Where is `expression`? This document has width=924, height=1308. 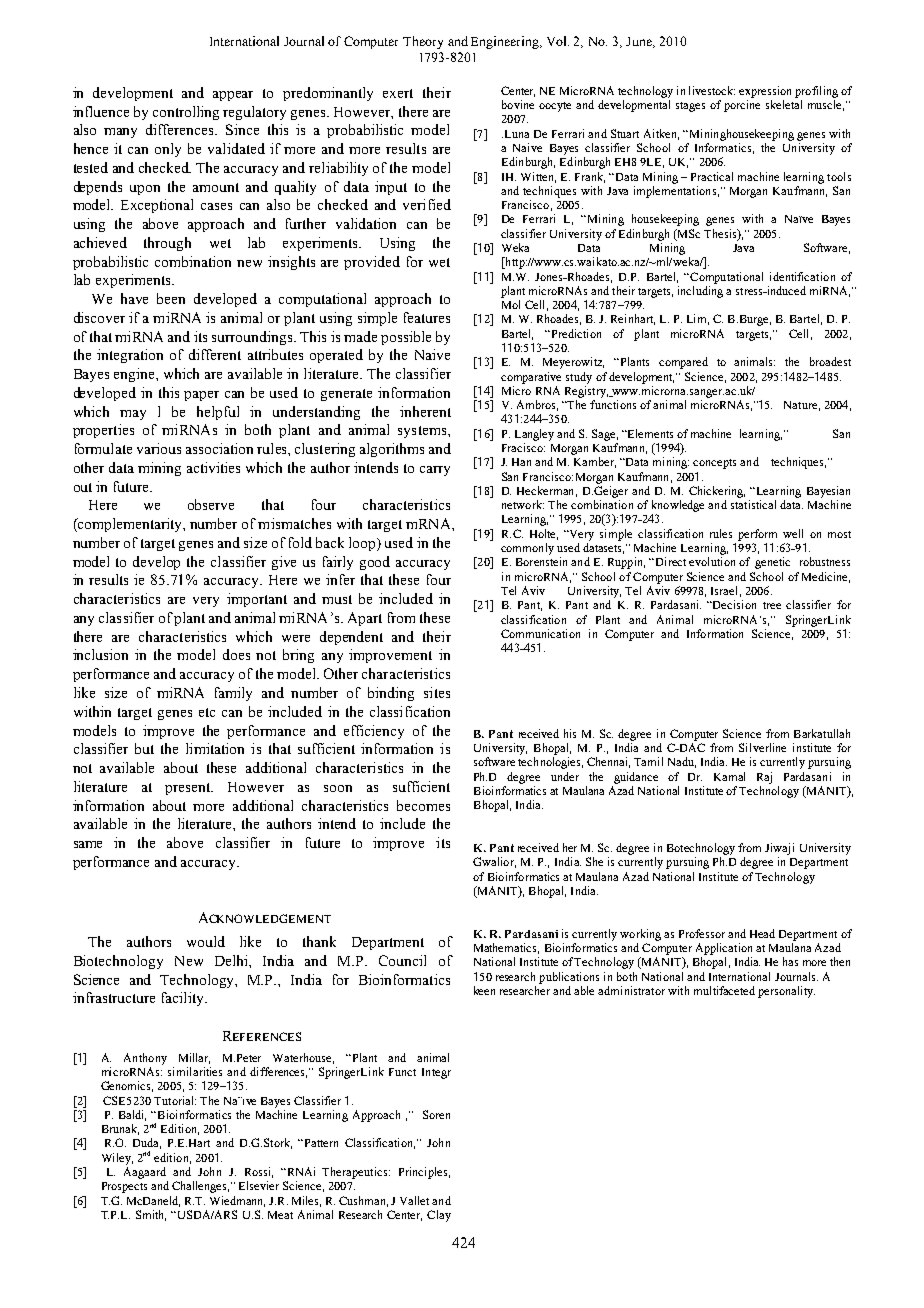 expression is located at coordinates (765, 92).
